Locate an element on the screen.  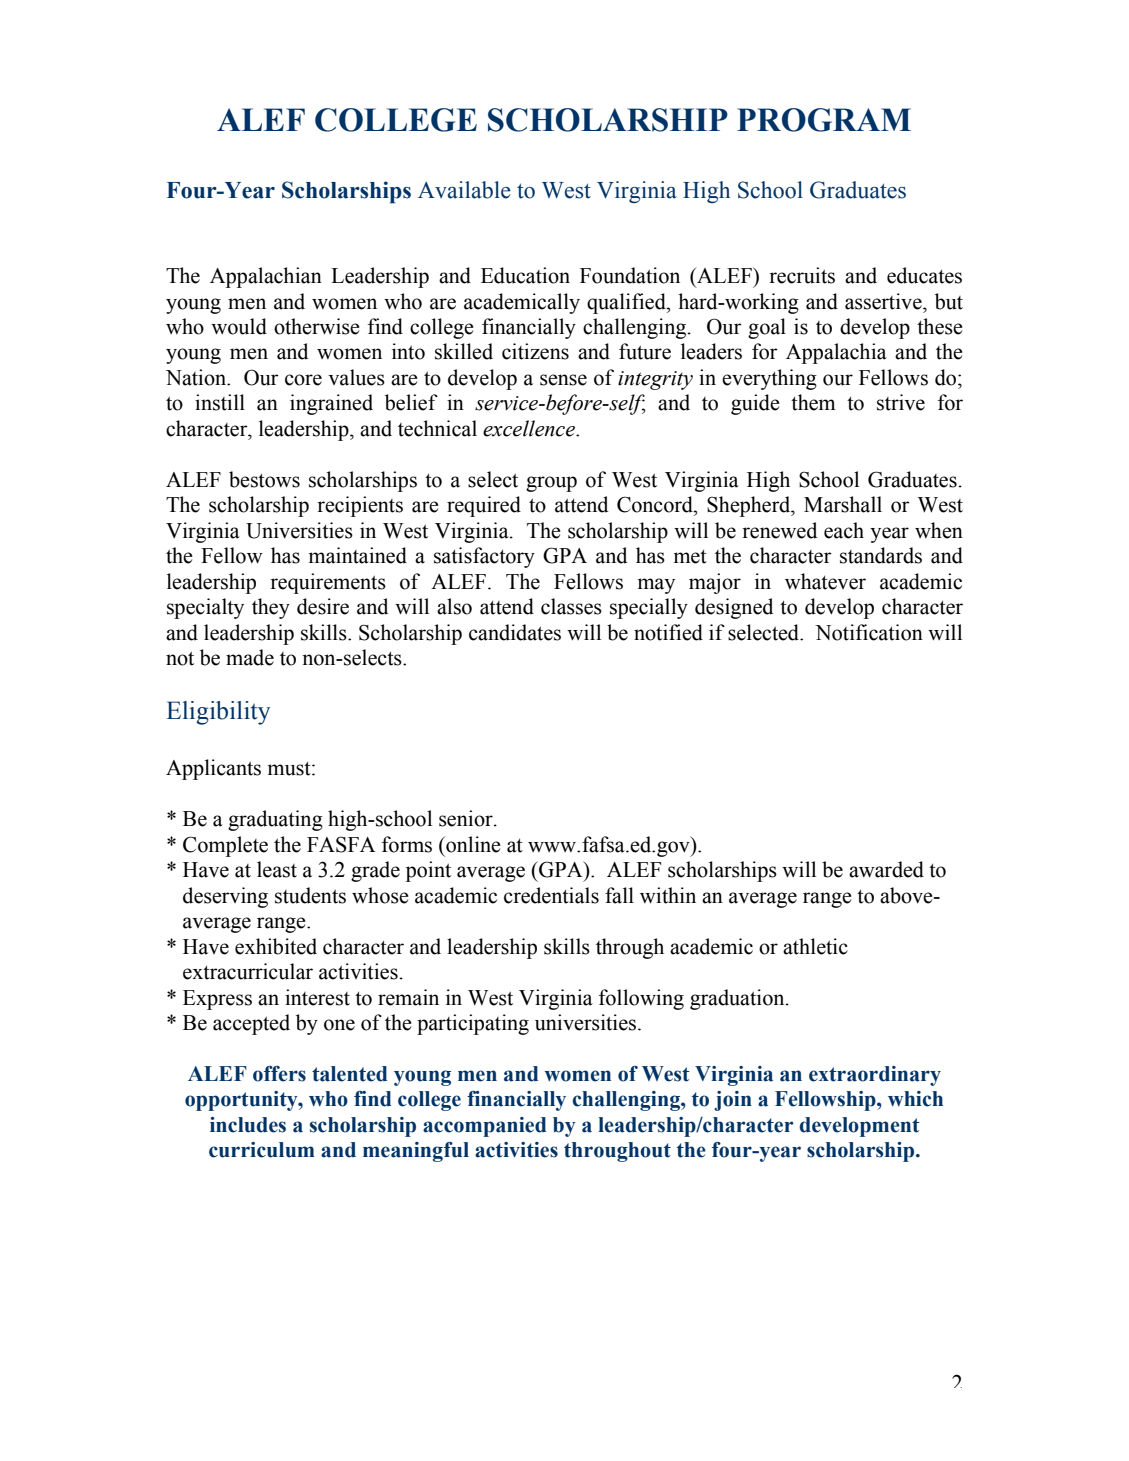
they is located at coordinates (271, 608).
